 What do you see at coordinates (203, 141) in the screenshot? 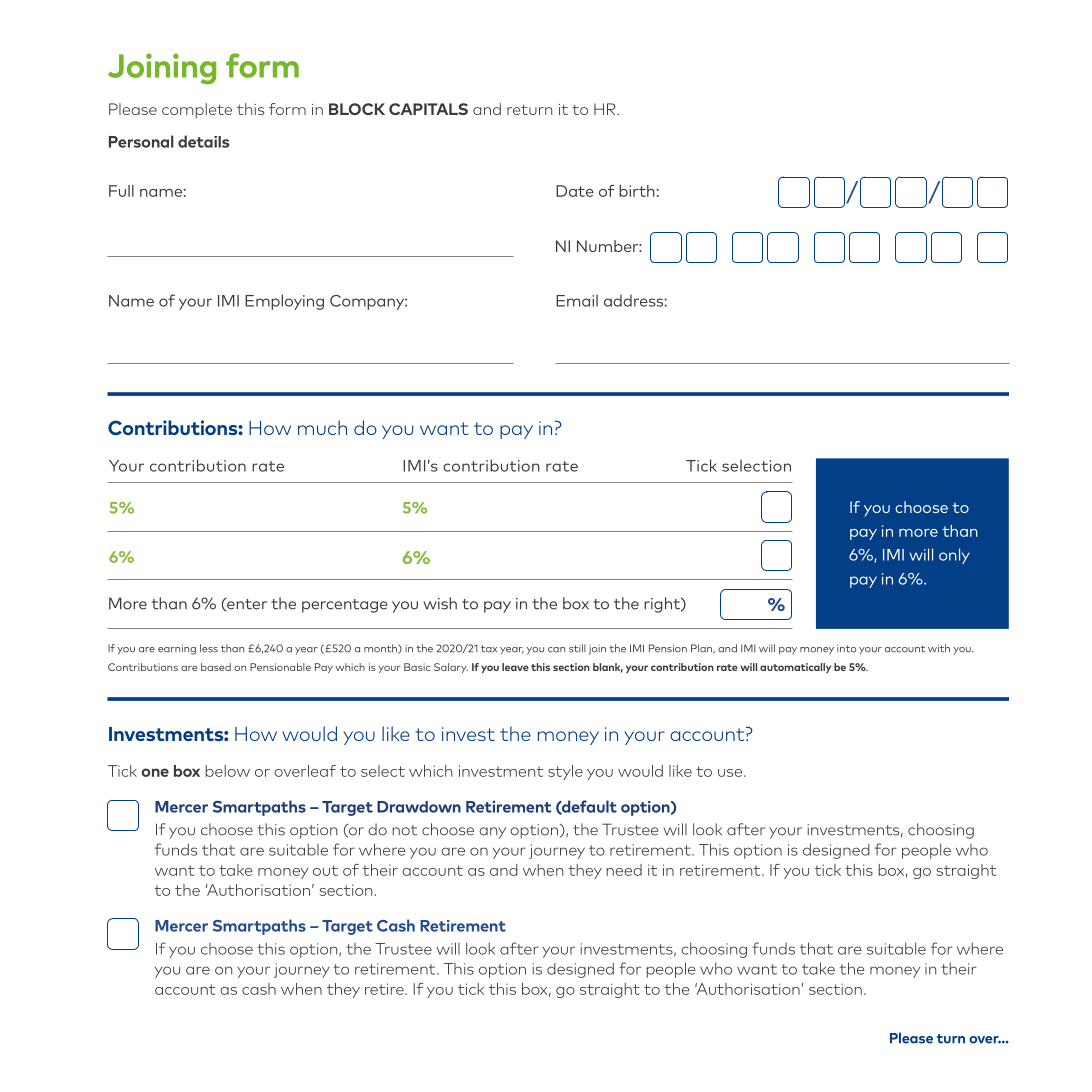
I see `details` at bounding box center [203, 141].
